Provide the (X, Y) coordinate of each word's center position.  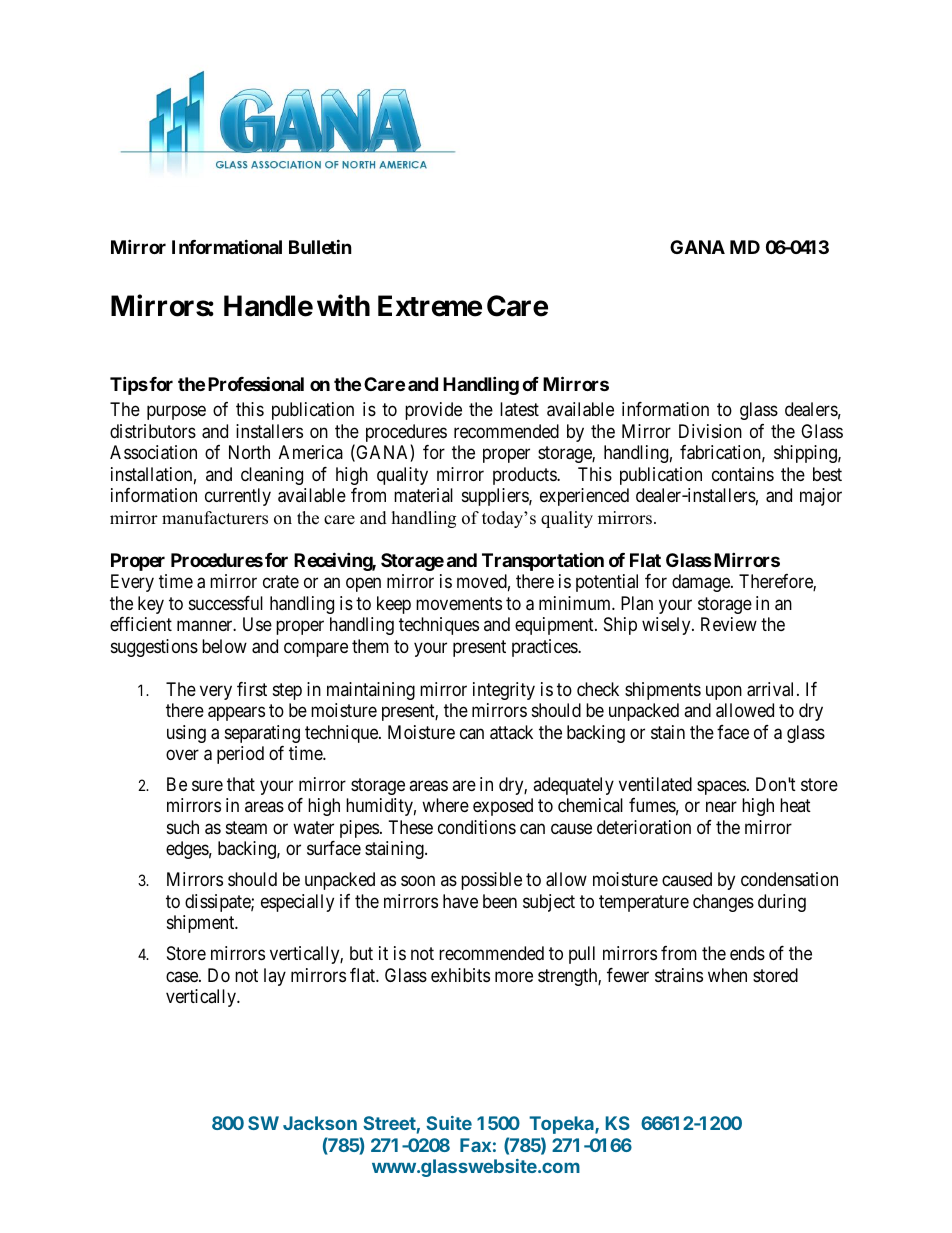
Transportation (543, 561)
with (343, 305)
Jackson (320, 1123)
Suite (449, 1123)
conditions (477, 827)
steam (246, 827)
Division (710, 431)
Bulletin (320, 246)
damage (702, 583)
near (721, 807)
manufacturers (215, 518)
